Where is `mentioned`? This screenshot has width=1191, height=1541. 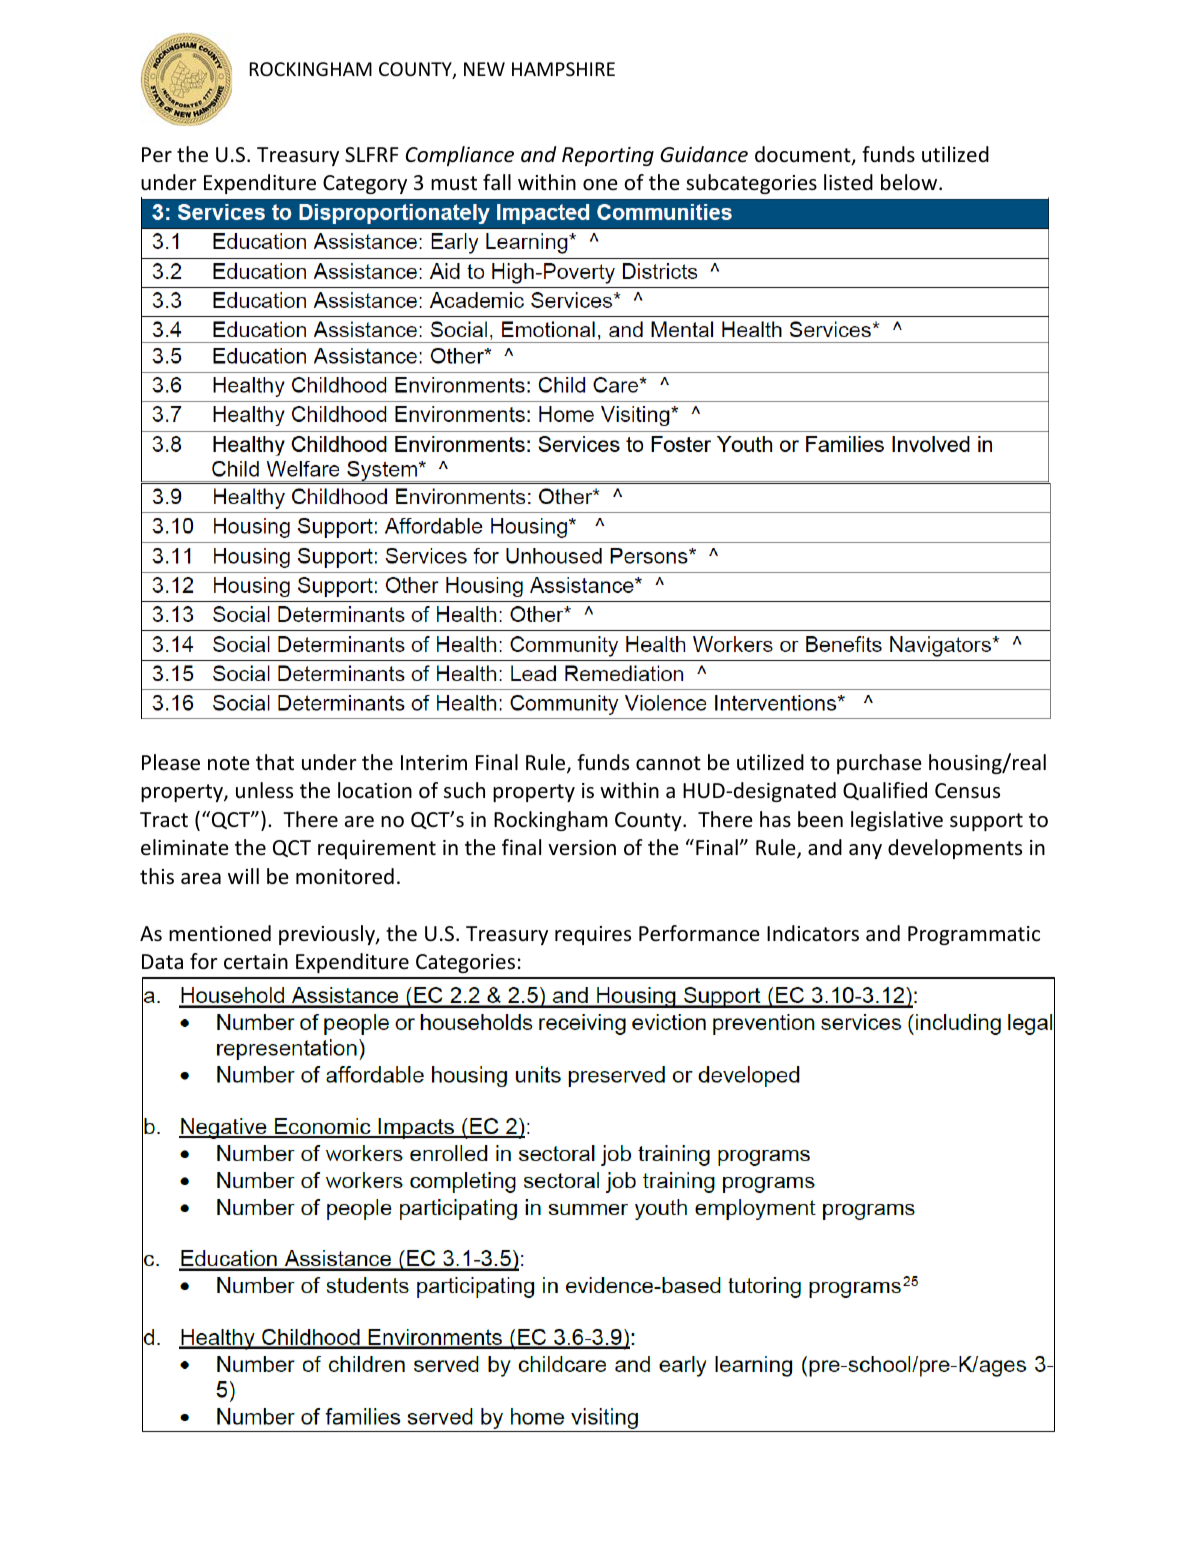 mentioned is located at coordinates (220, 933).
